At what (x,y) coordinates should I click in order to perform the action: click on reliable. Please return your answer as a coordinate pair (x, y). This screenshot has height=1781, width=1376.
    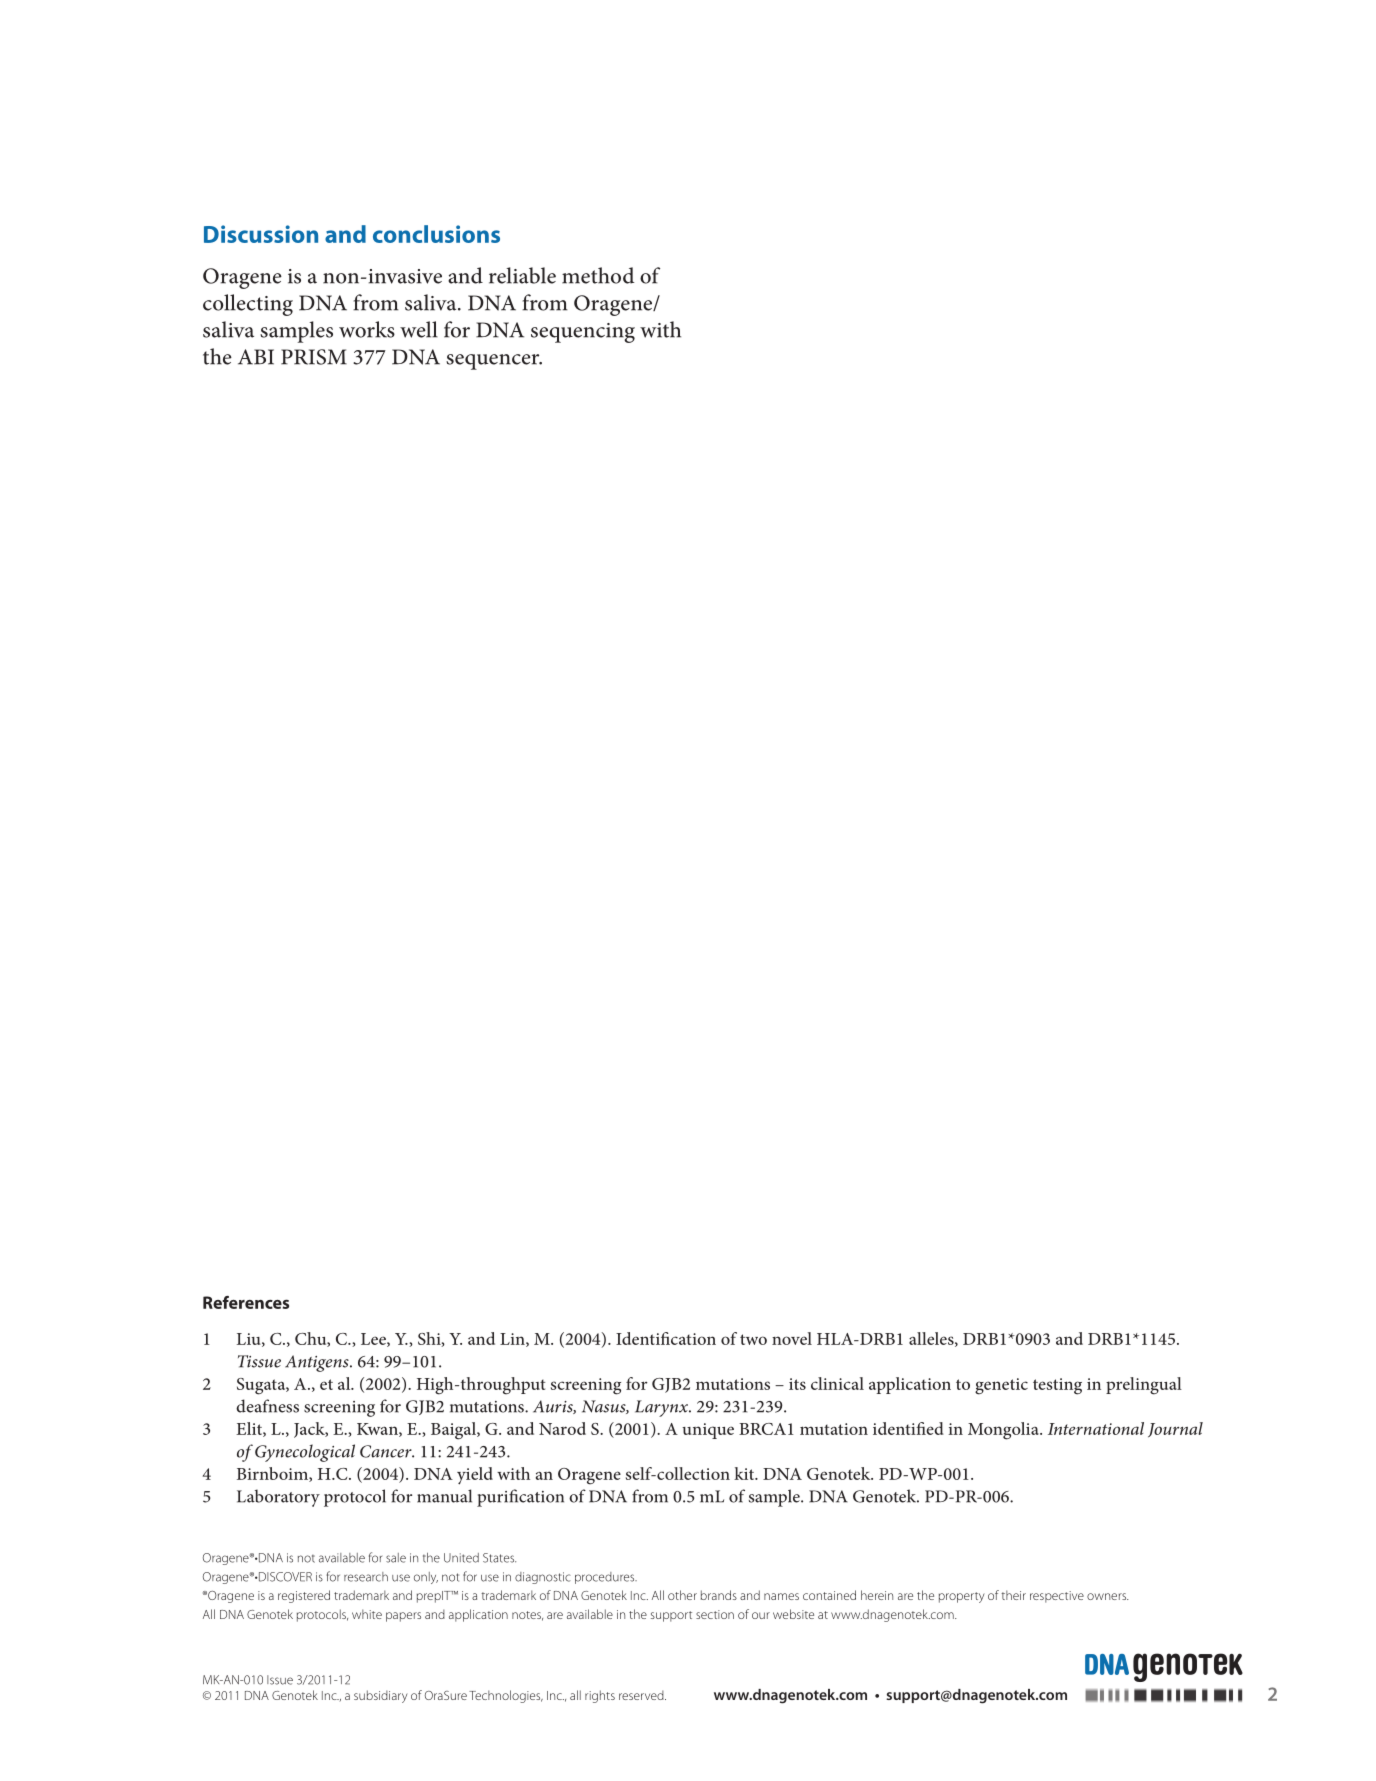
    Looking at the image, I should click on (522, 275).
